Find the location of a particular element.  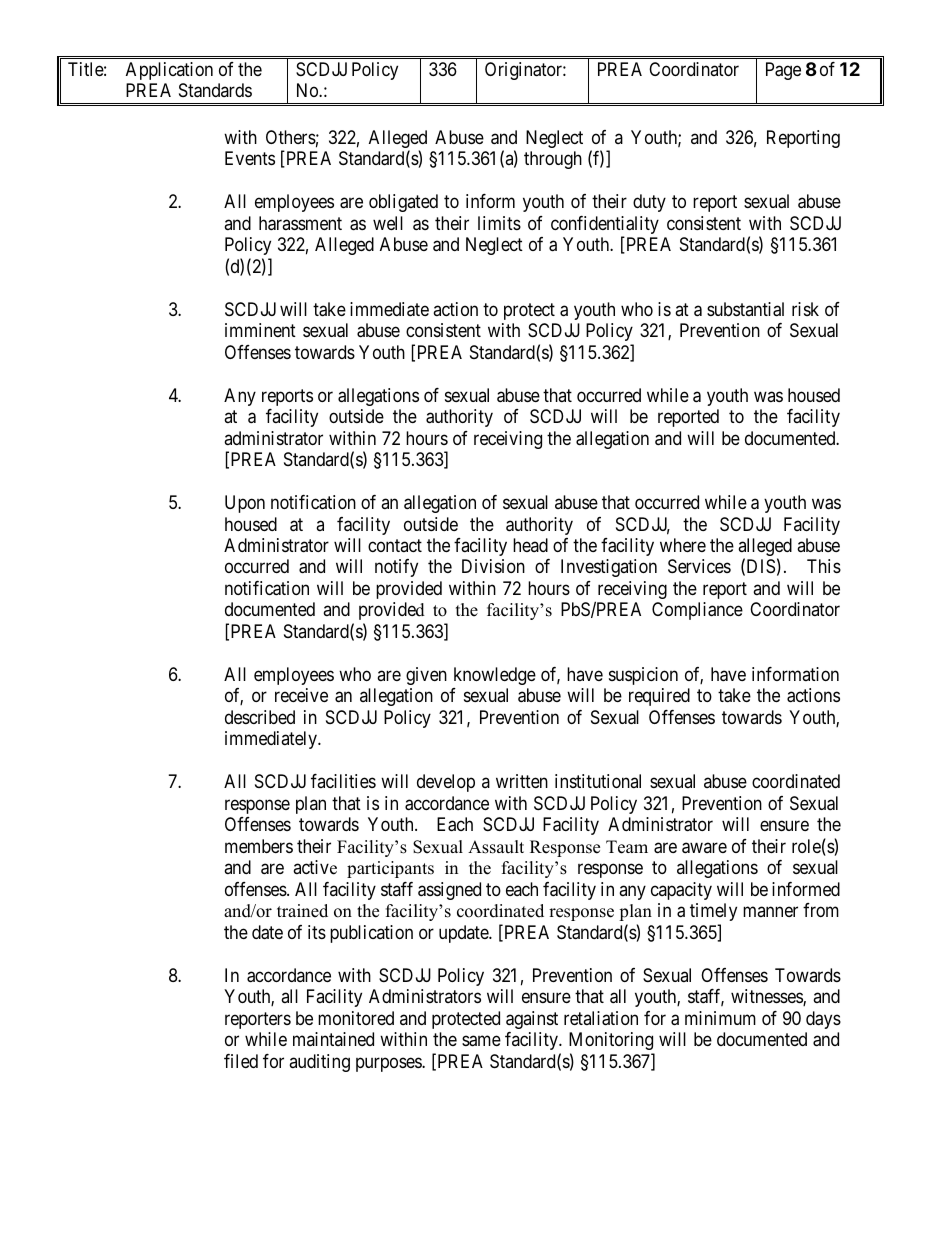

Others is located at coordinates (291, 137).
